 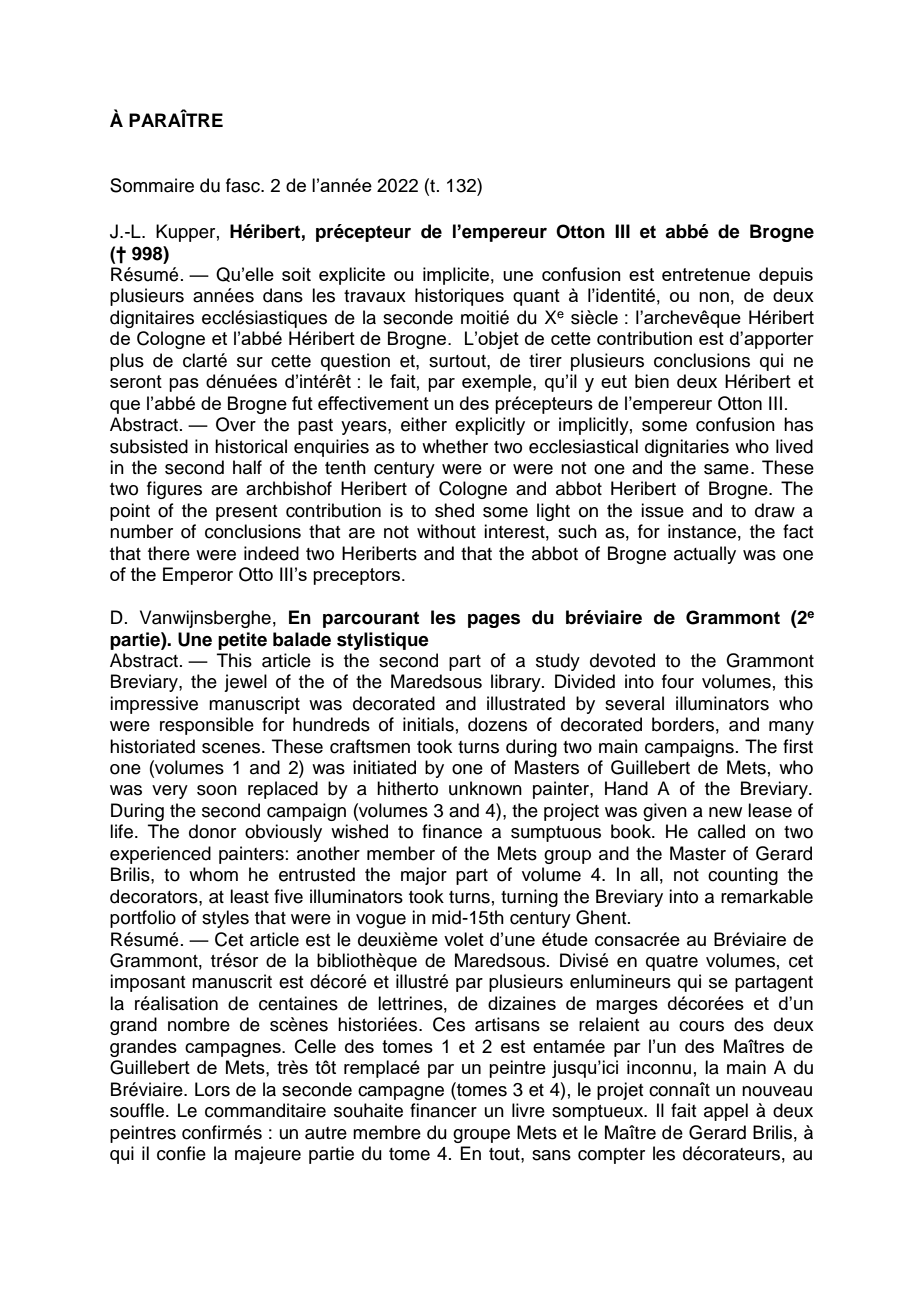 What do you see at coordinates (212, 1089) in the image?
I see `Lors` at bounding box center [212, 1089].
